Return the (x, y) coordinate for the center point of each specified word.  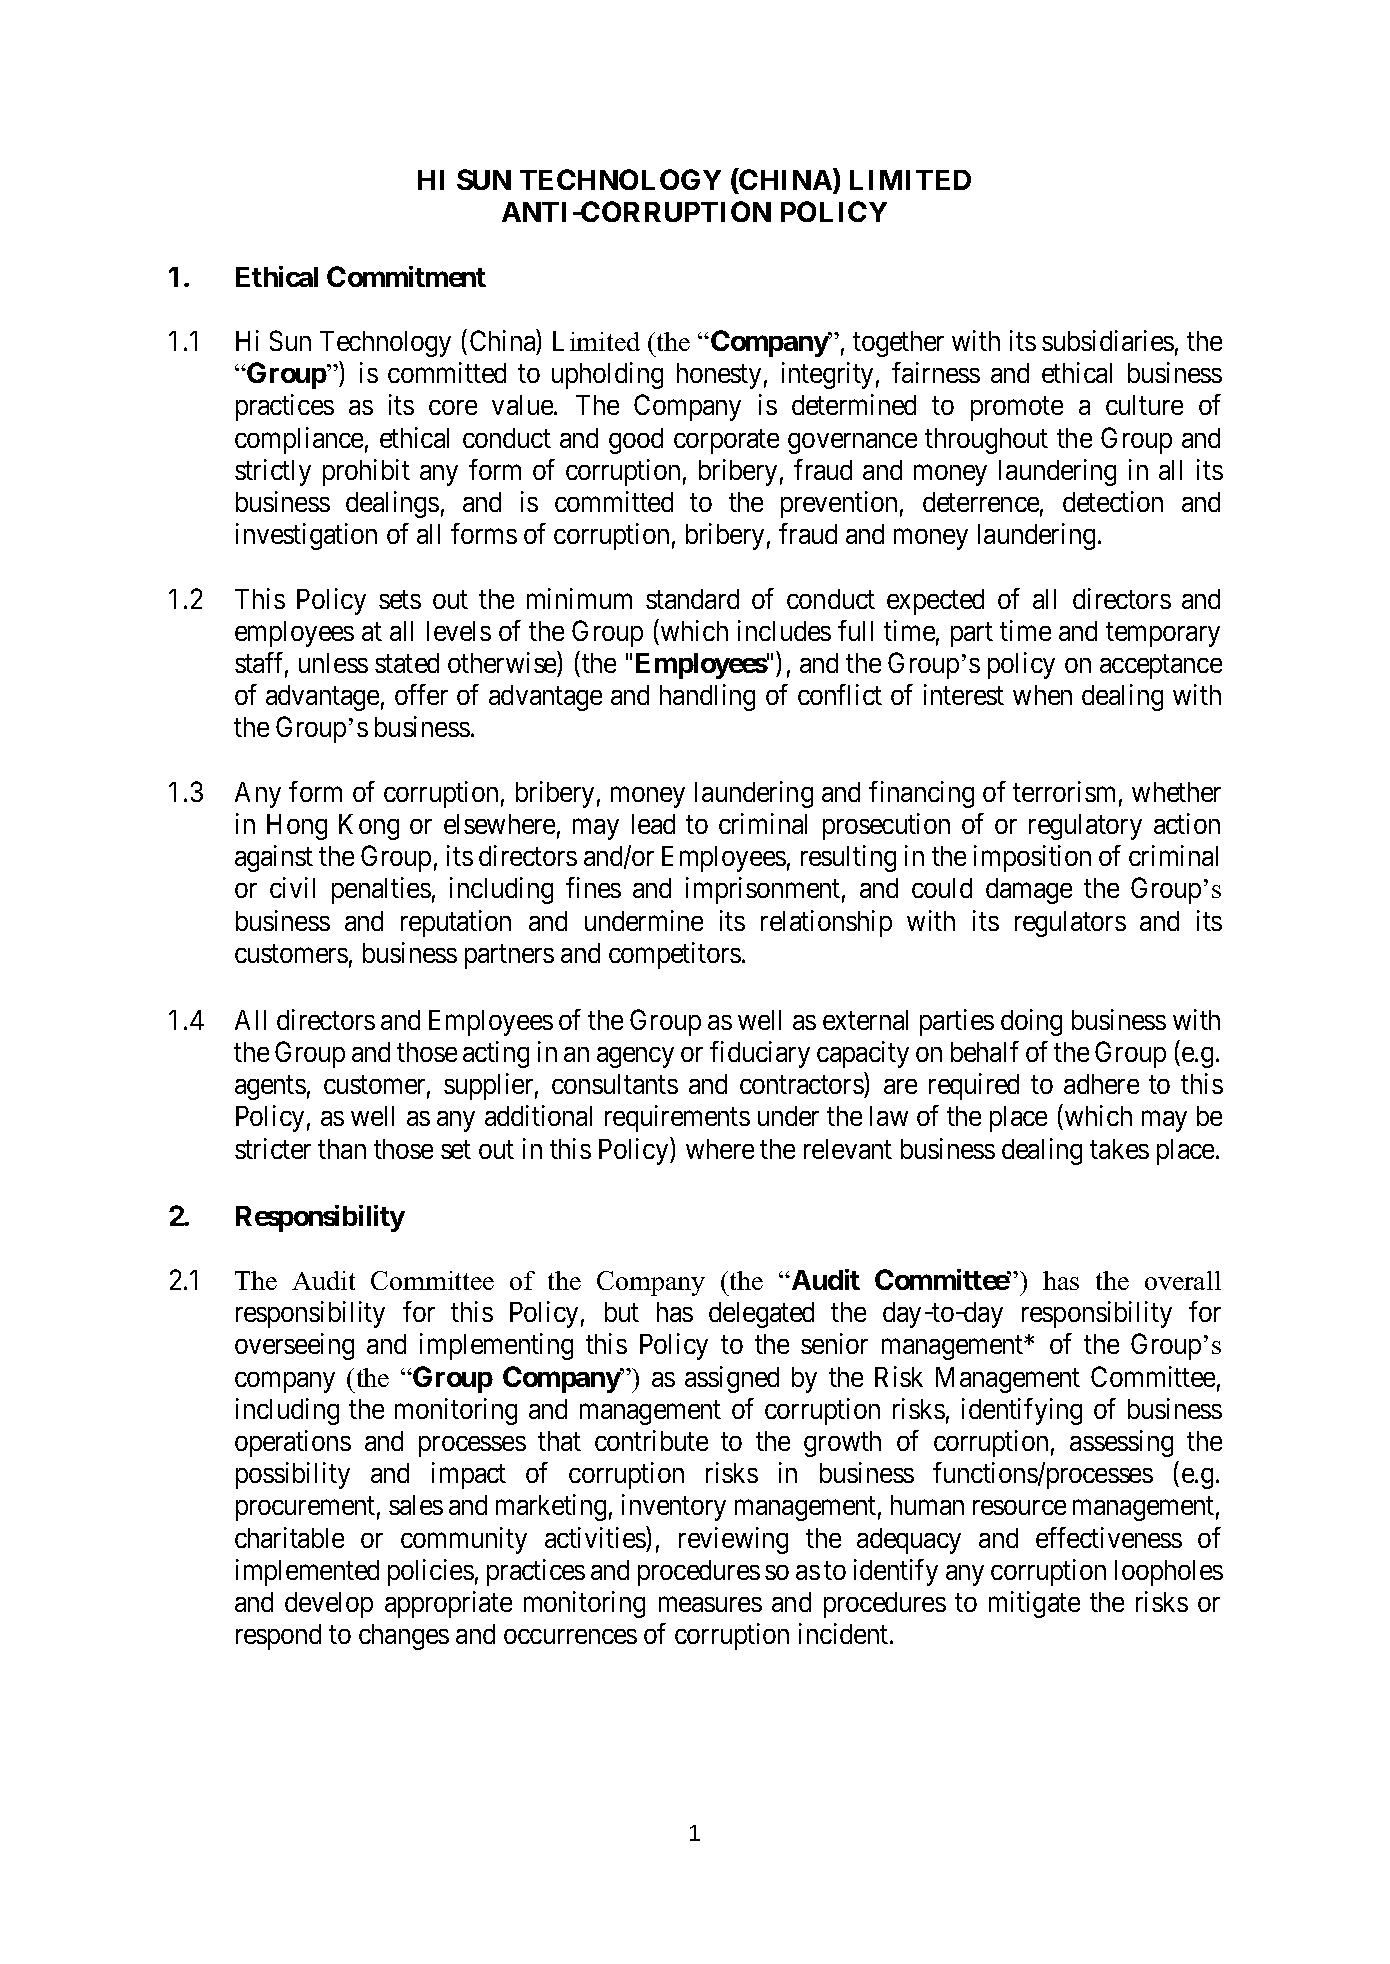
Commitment (406, 276)
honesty (719, 376)
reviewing (733, 1540)
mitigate (1034, 1604)
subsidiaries (1108, 340)
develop (329, 1605)
